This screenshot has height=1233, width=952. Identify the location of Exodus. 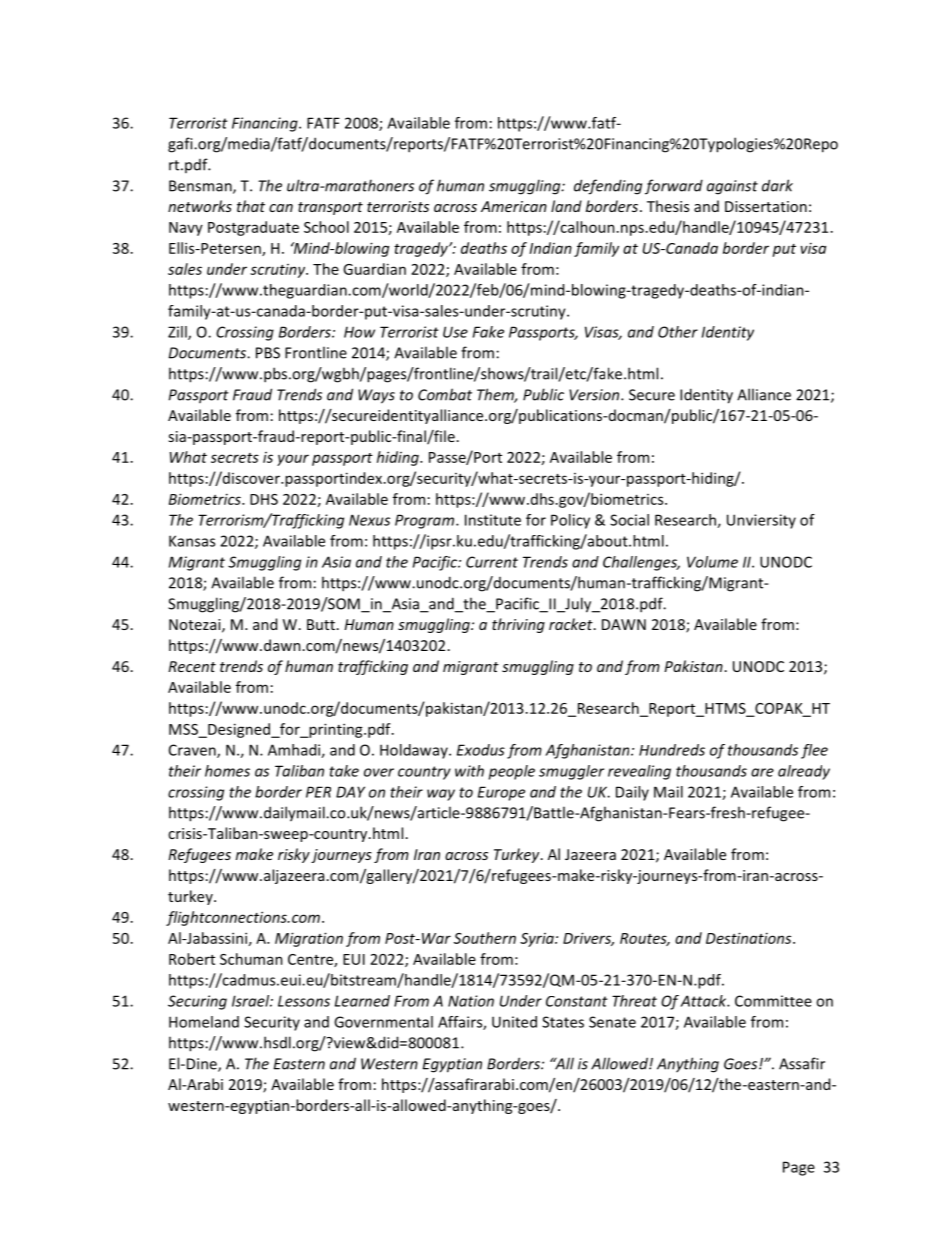
(481, 750).
